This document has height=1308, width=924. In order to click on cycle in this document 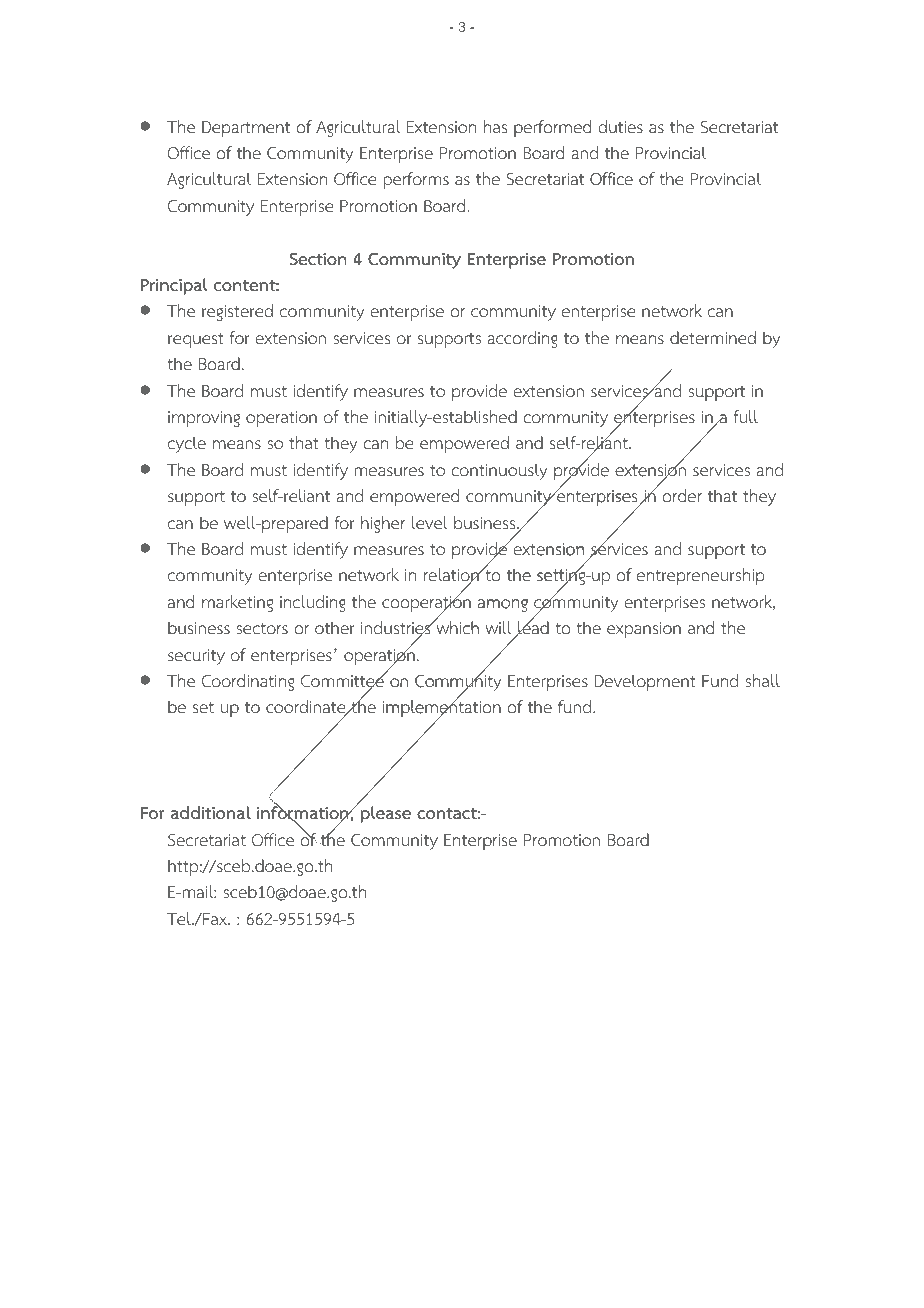, I will do `click(187, 444)`.
